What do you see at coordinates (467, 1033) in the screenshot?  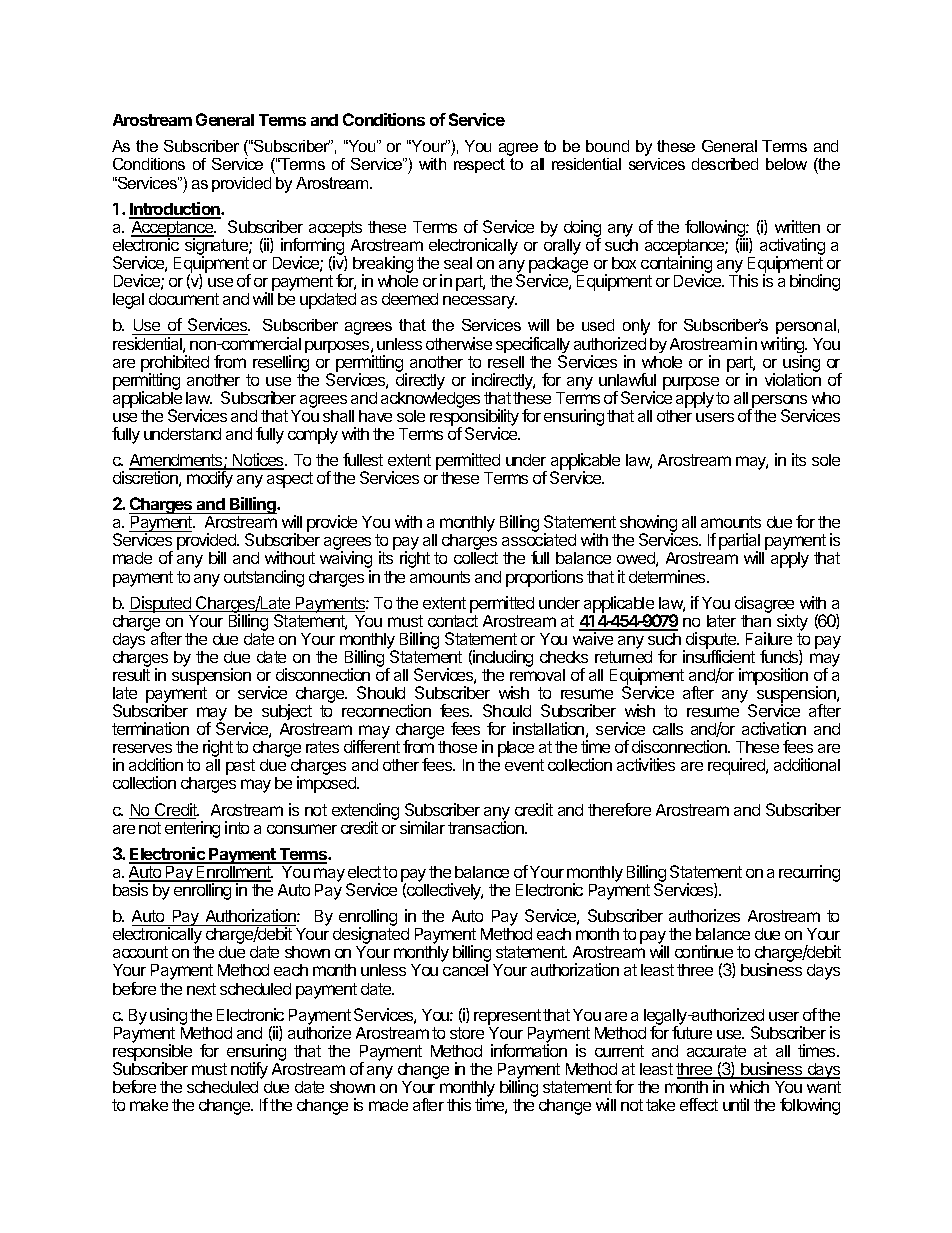 I see `store` at bounding box center [467, 1033].
